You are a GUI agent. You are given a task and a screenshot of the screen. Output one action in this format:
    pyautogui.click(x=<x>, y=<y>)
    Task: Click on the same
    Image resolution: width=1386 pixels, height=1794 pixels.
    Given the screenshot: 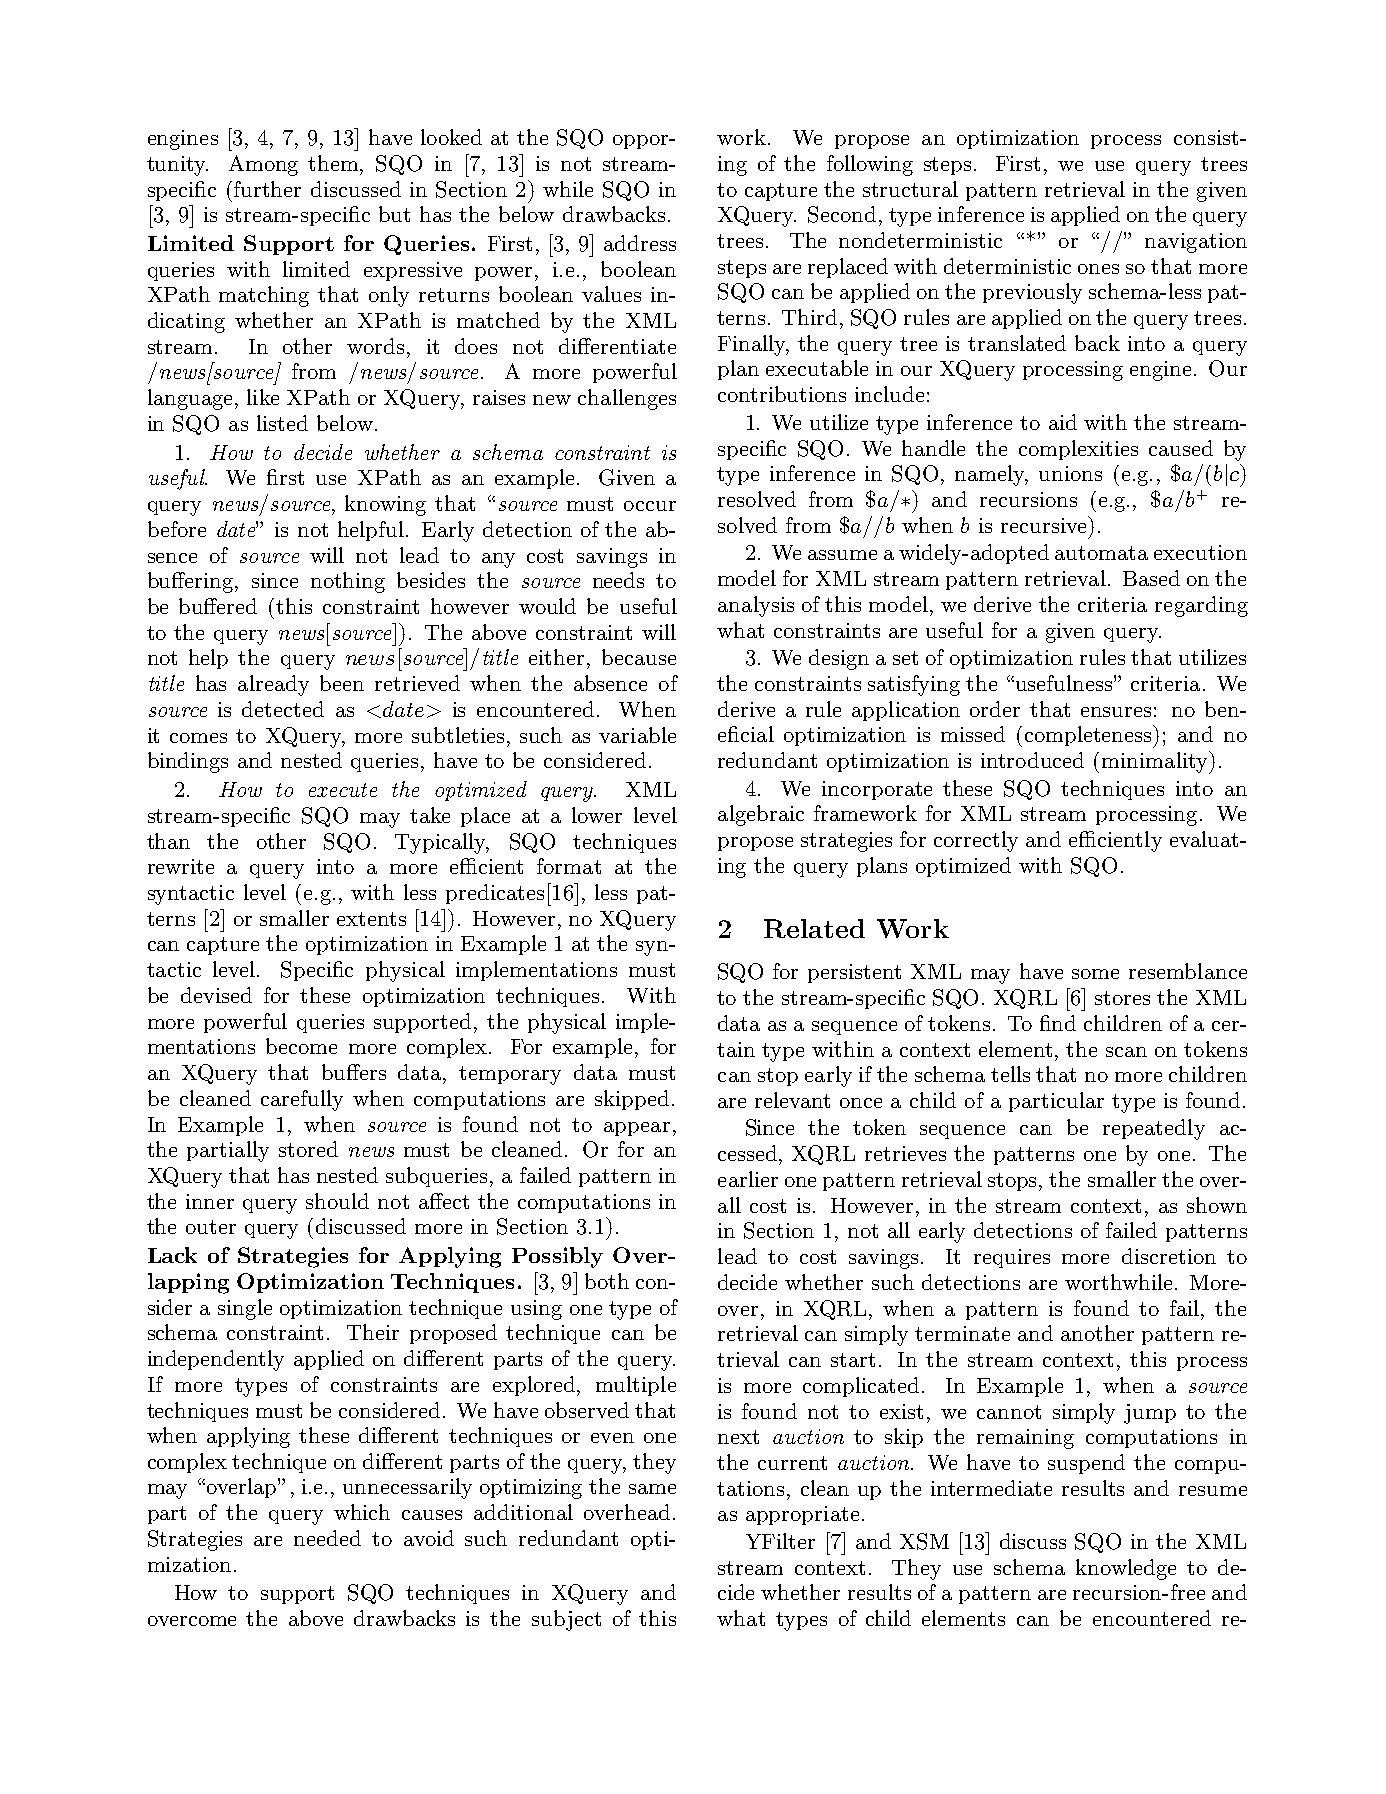 What is the action you would take?
    pyautogui.click(x=652, y=1489)
